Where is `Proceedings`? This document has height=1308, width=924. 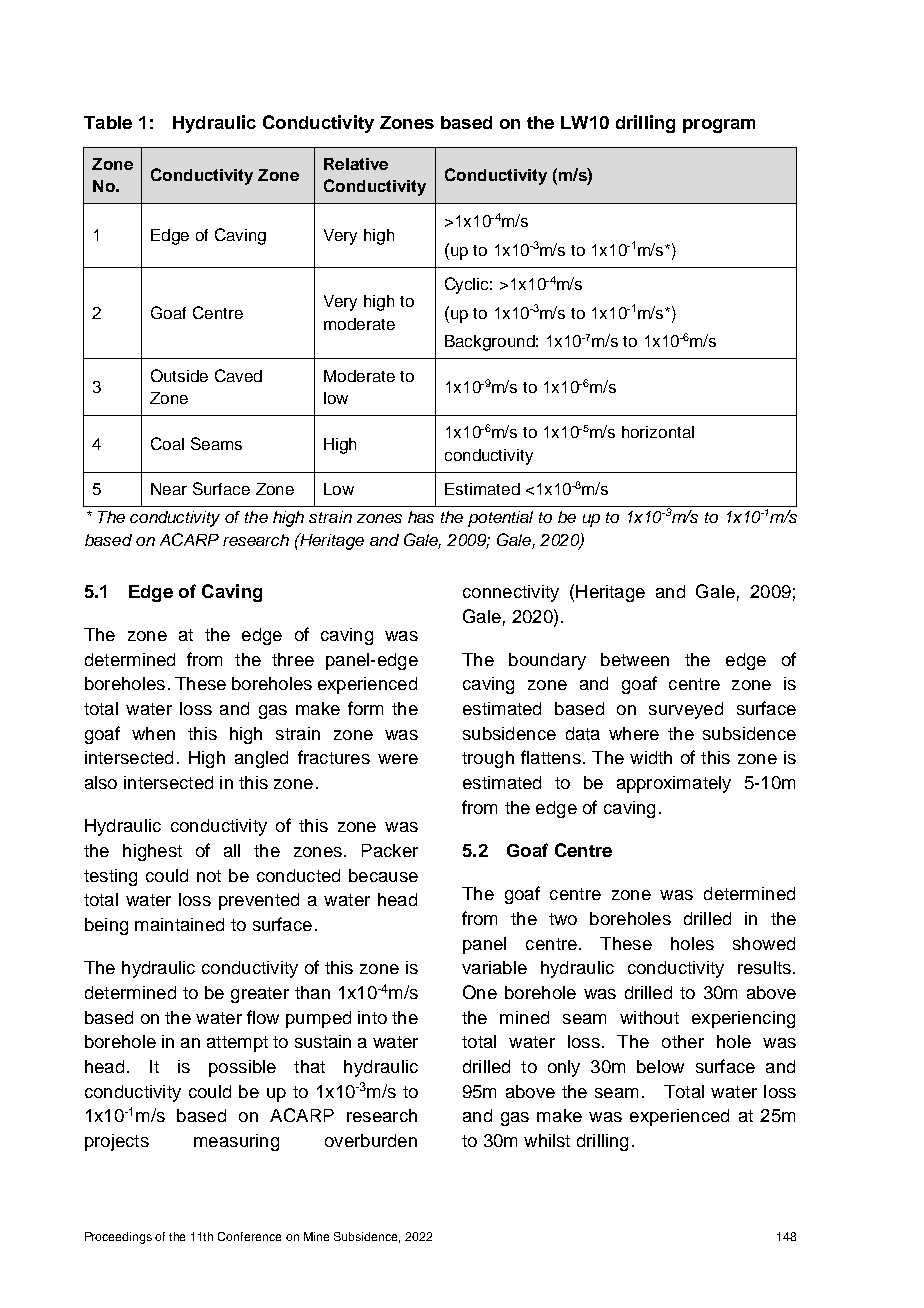
Proceedings is located at coordinates (118, 1238).
